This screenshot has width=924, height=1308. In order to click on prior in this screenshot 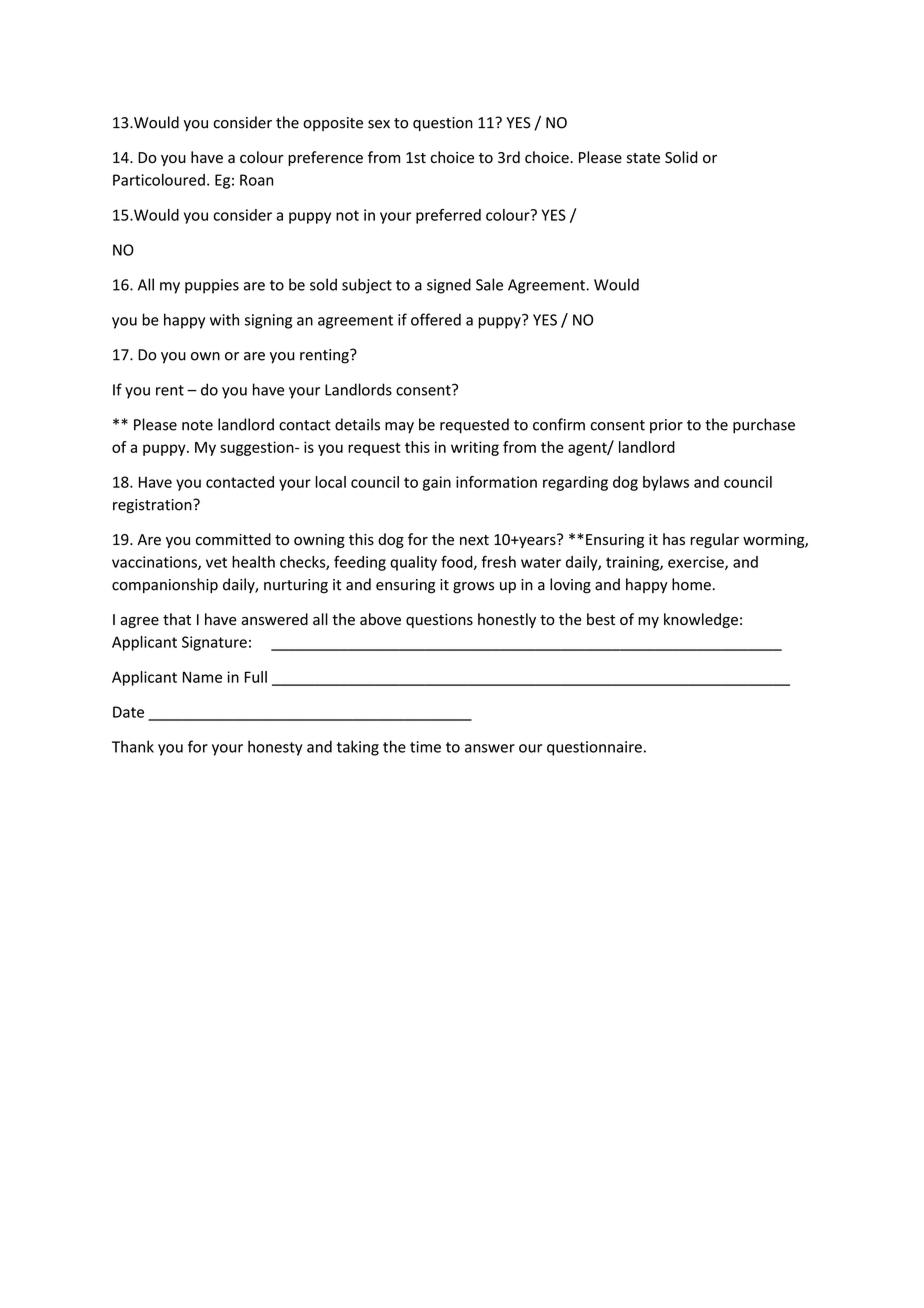, I will do `click(666, 426)`.
